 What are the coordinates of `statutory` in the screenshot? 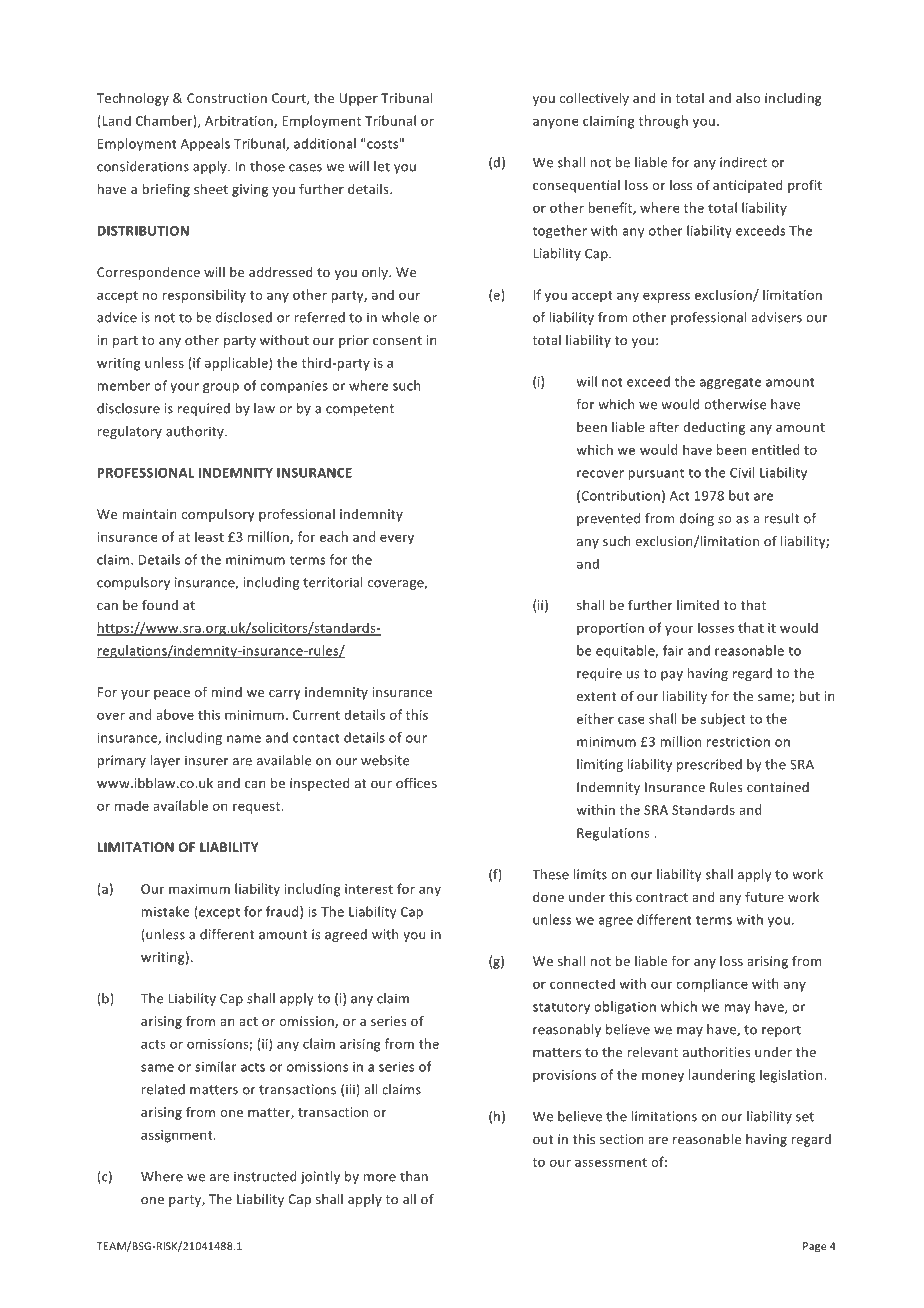 It's located at (561, 1008).
